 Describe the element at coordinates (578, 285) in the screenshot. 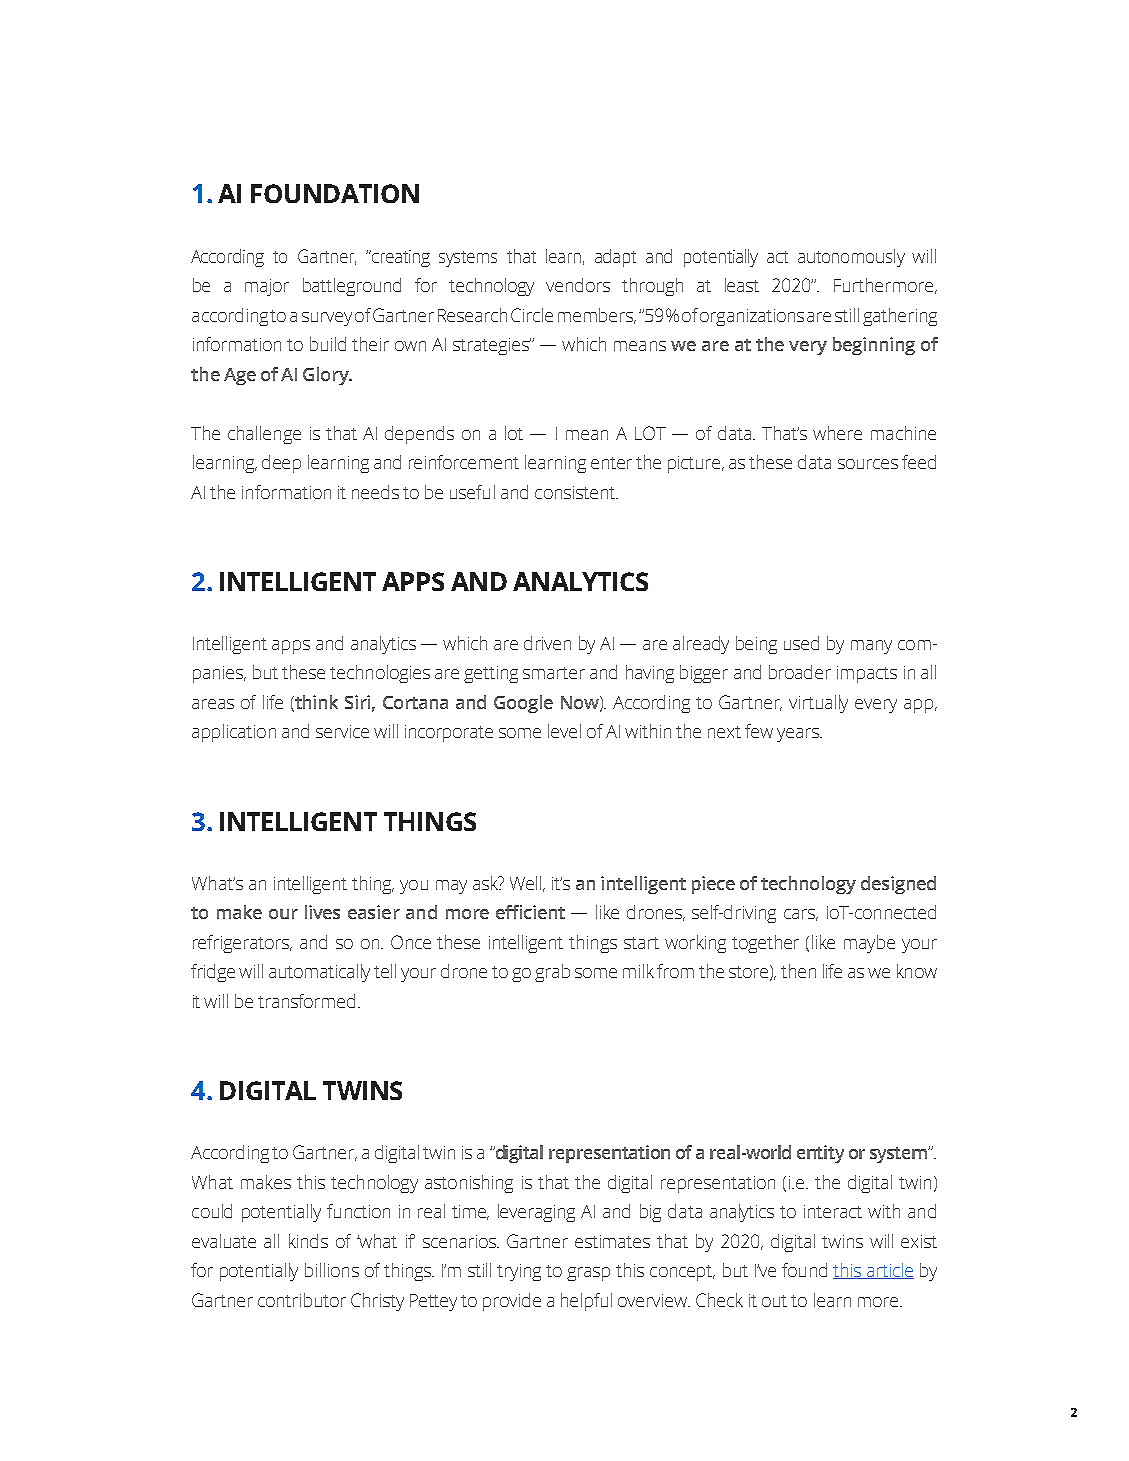

I see `vendors` at that location.
